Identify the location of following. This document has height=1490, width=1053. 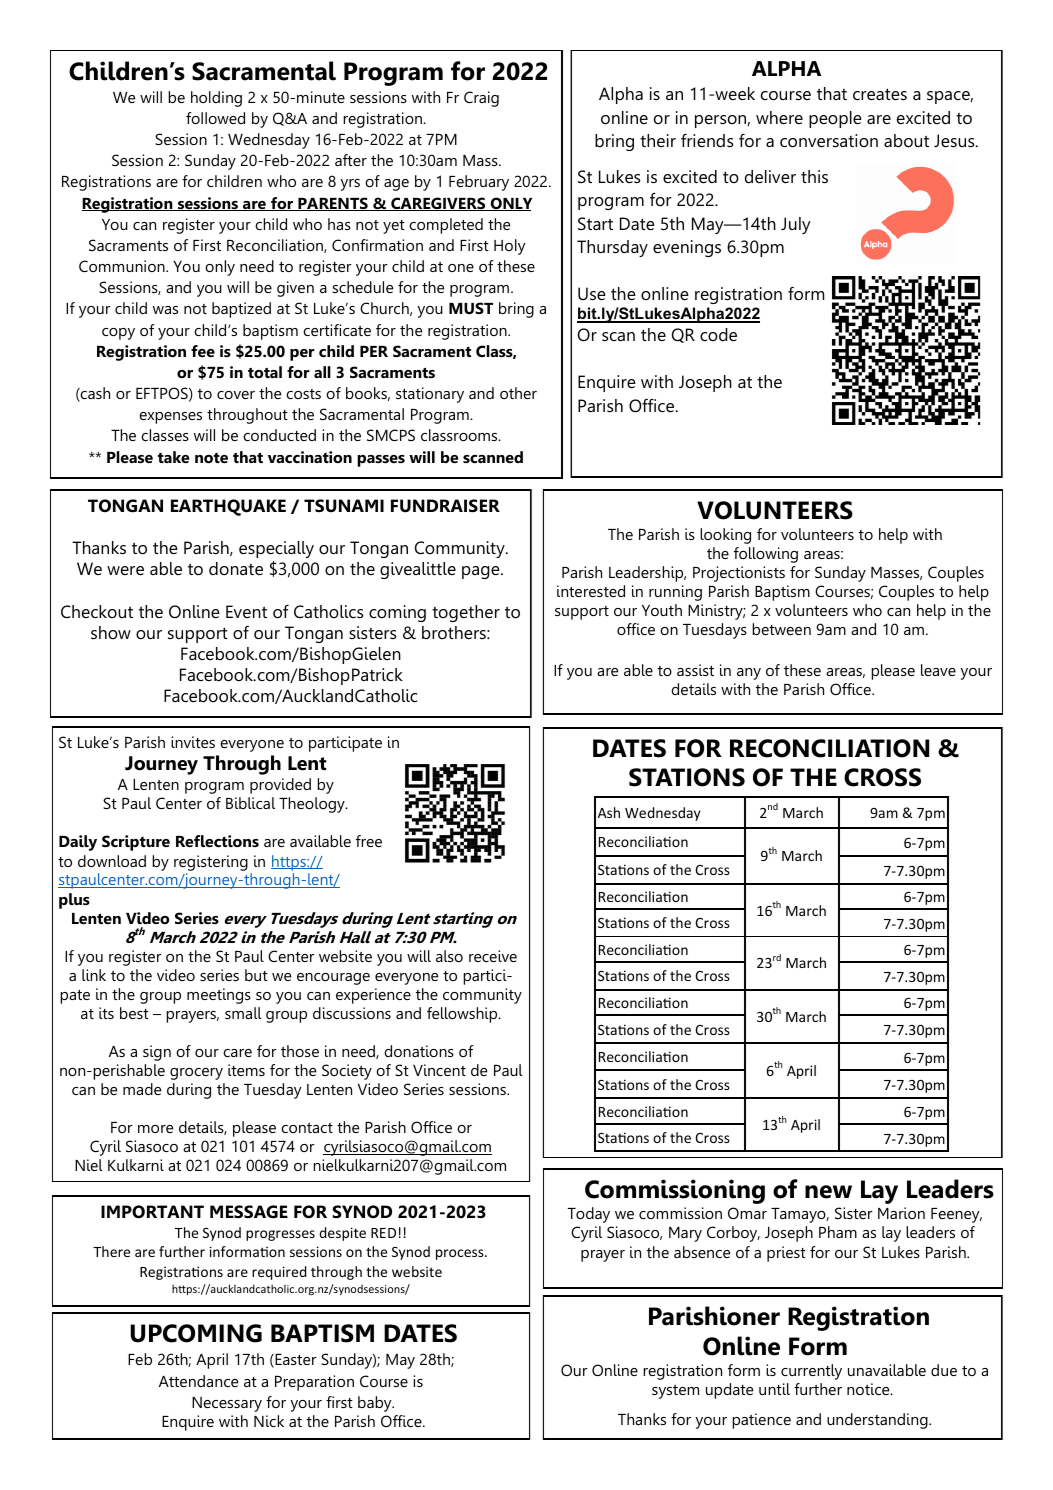
(766, 555).
